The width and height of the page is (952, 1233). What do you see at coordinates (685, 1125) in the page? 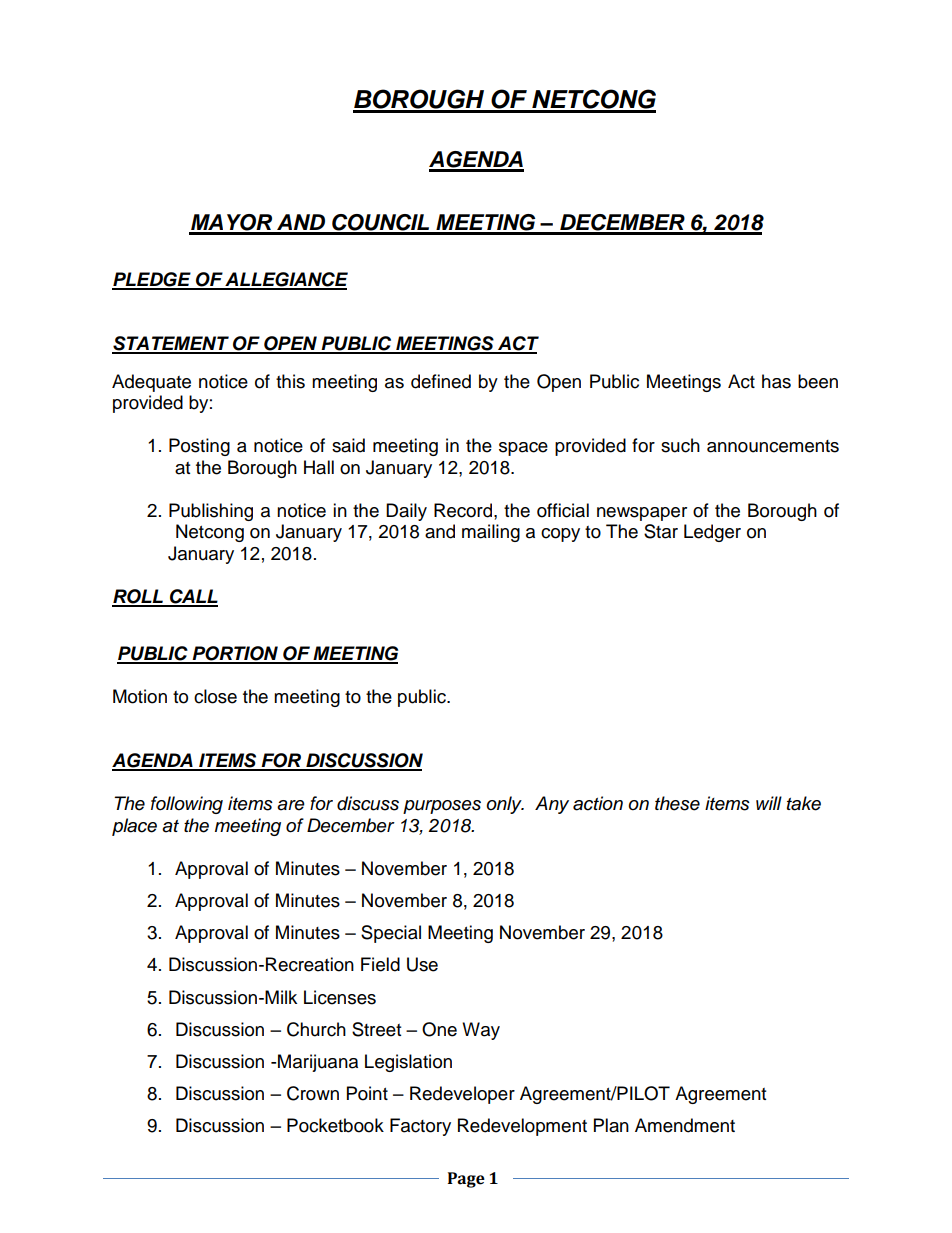
I see `Amendment` at bounding box center [685, 1125].
